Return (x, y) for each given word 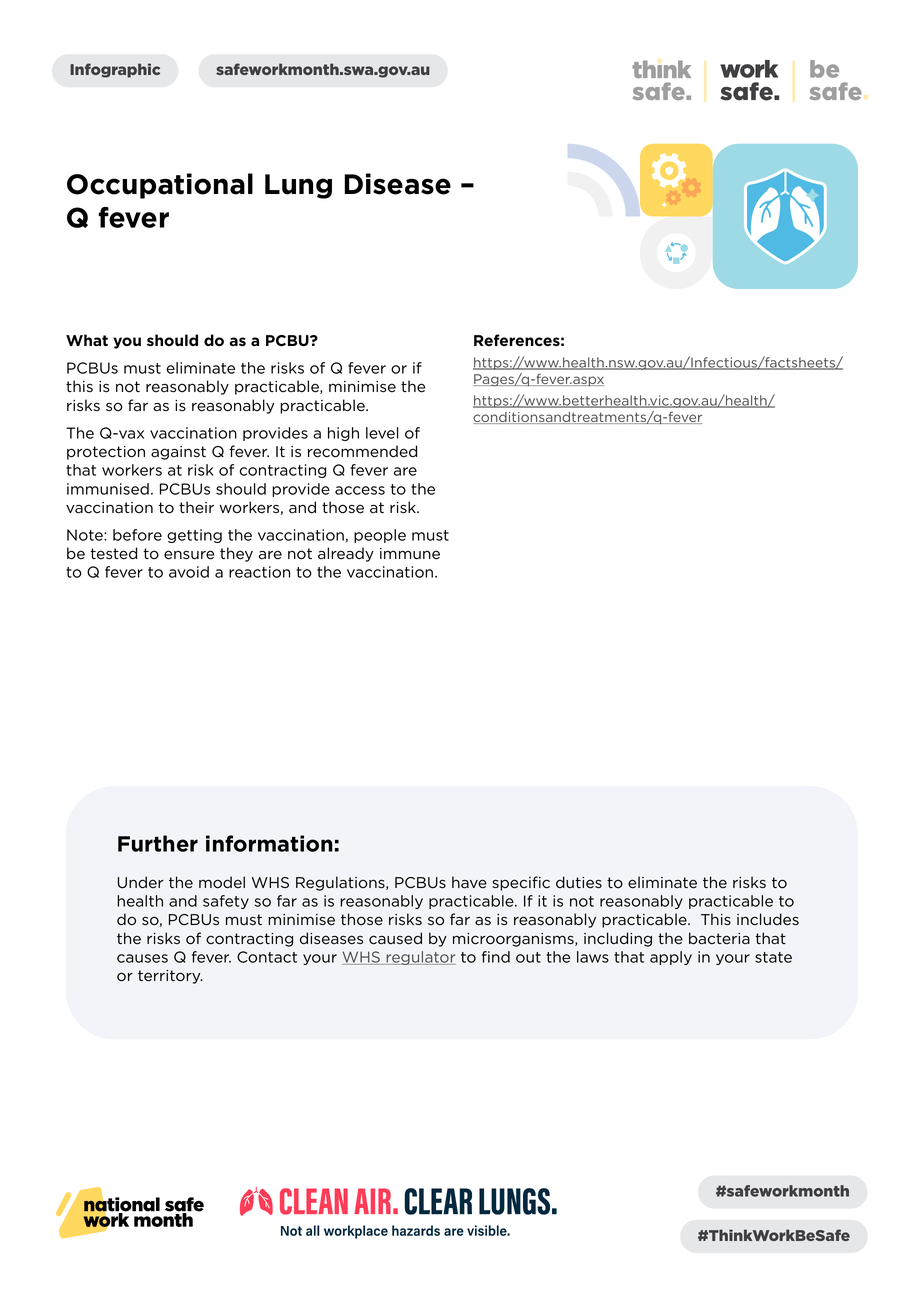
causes (142, 958)
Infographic (115, 70)
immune (410, 554)
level (382, 433)
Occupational (160, 186)
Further (158, 843)
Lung (298, 186)
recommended (362, 451)
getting (194, 536)
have (469, 882)
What (87, 340)
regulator (420, 958)
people (380, 536)
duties (579, 882)
